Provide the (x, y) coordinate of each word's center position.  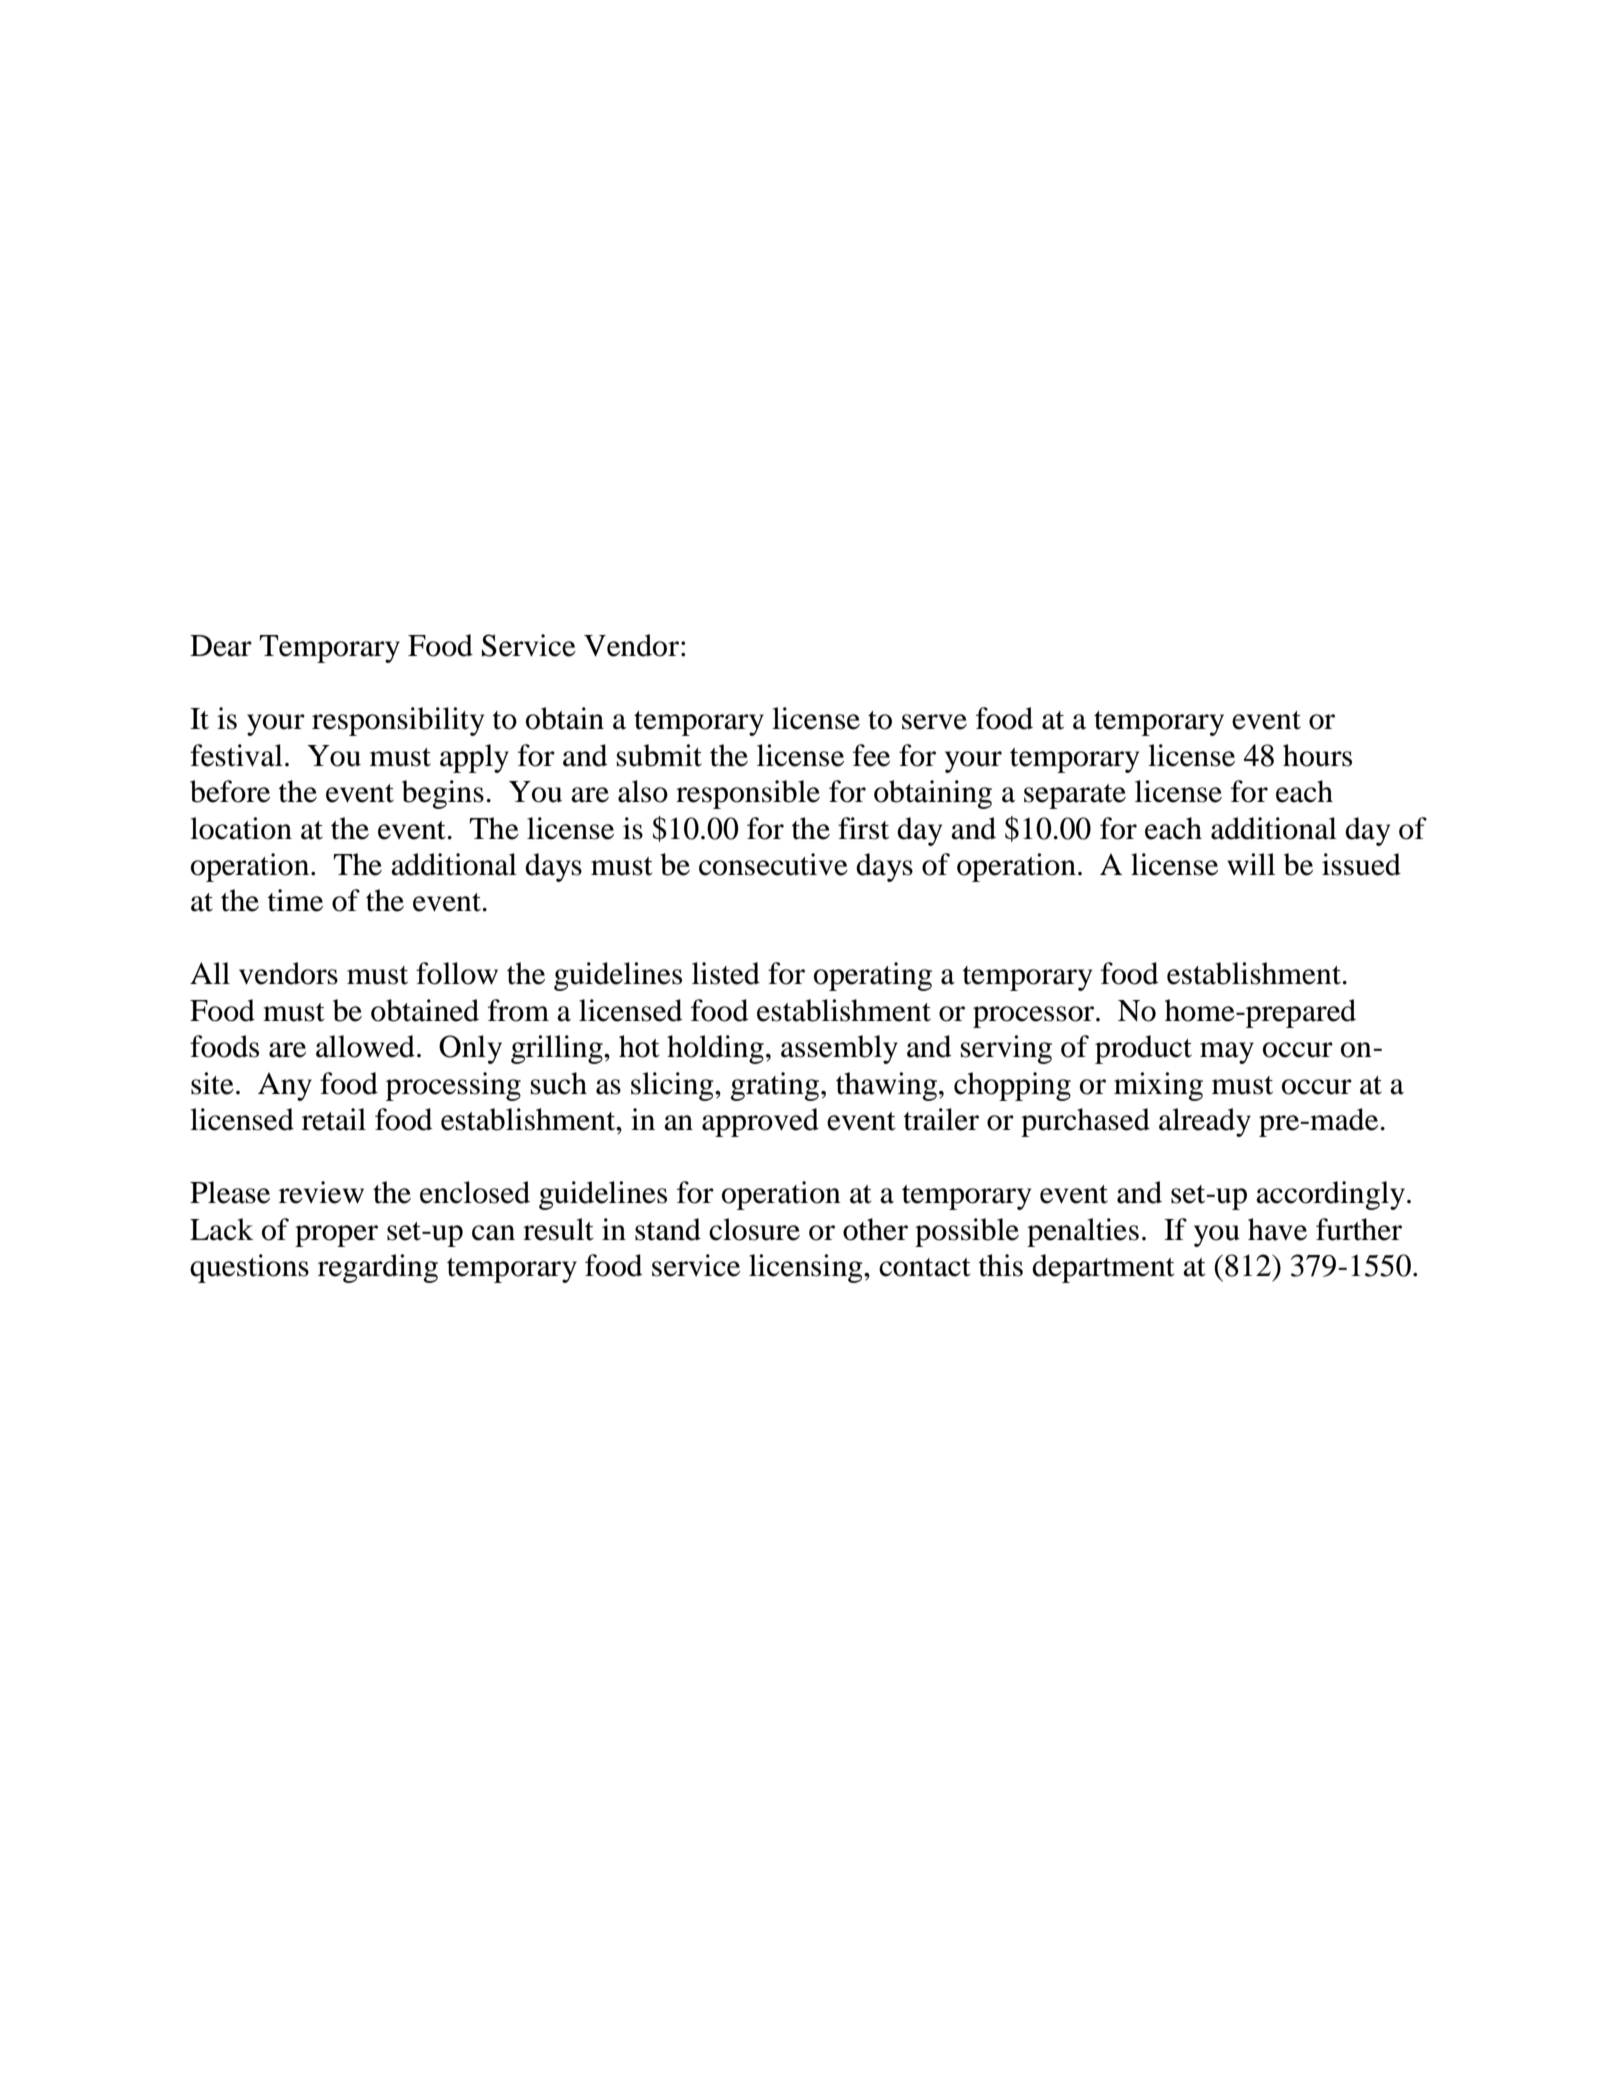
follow (457, 973)
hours (1317, 755)
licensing (807, 1268)
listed (726, 973)
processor (1035, 1017)
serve (934, 722)
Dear (221, 646)
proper (336, 1236)
